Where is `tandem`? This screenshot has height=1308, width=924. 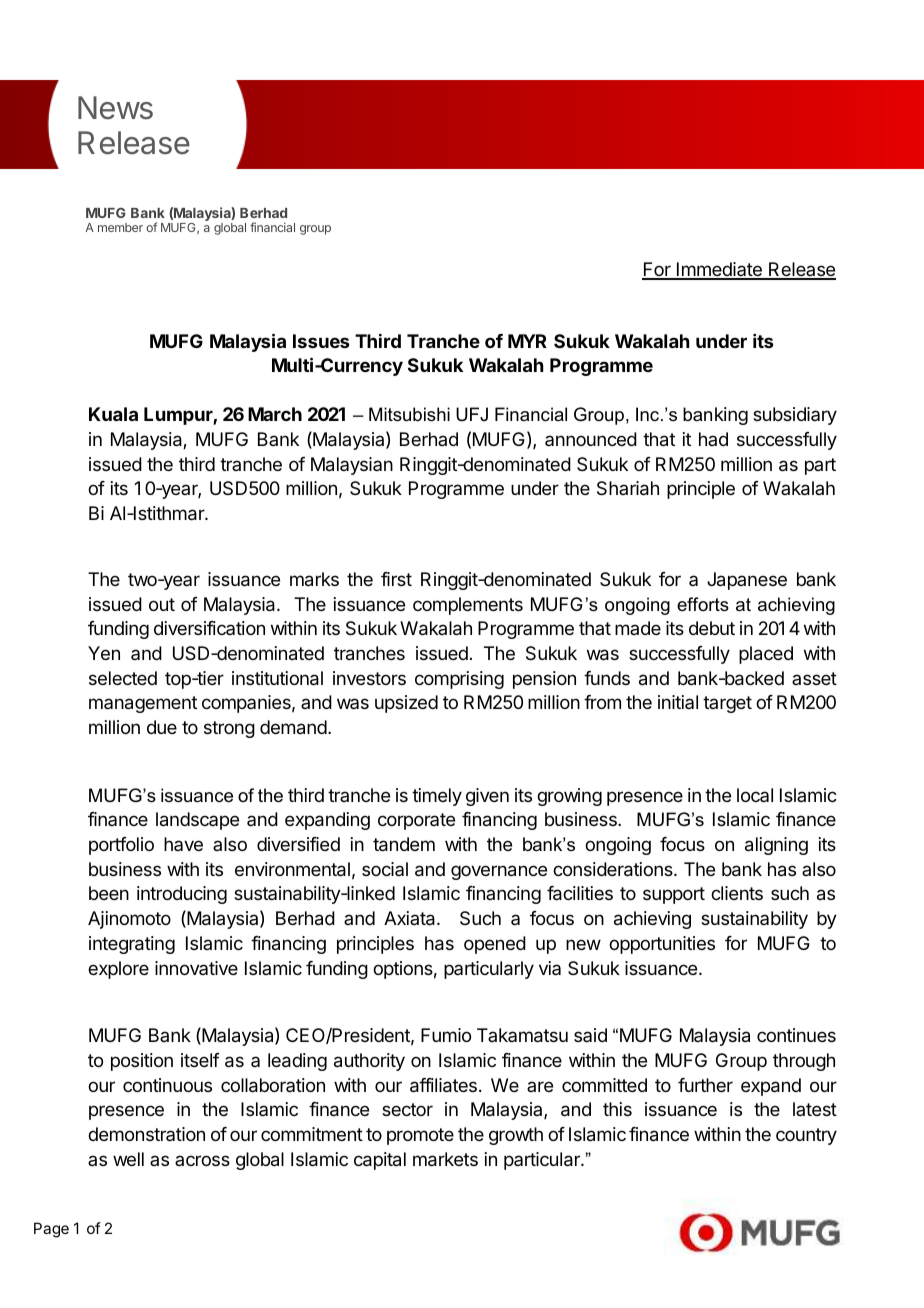 tandem is located at coordinates (404, 844).
